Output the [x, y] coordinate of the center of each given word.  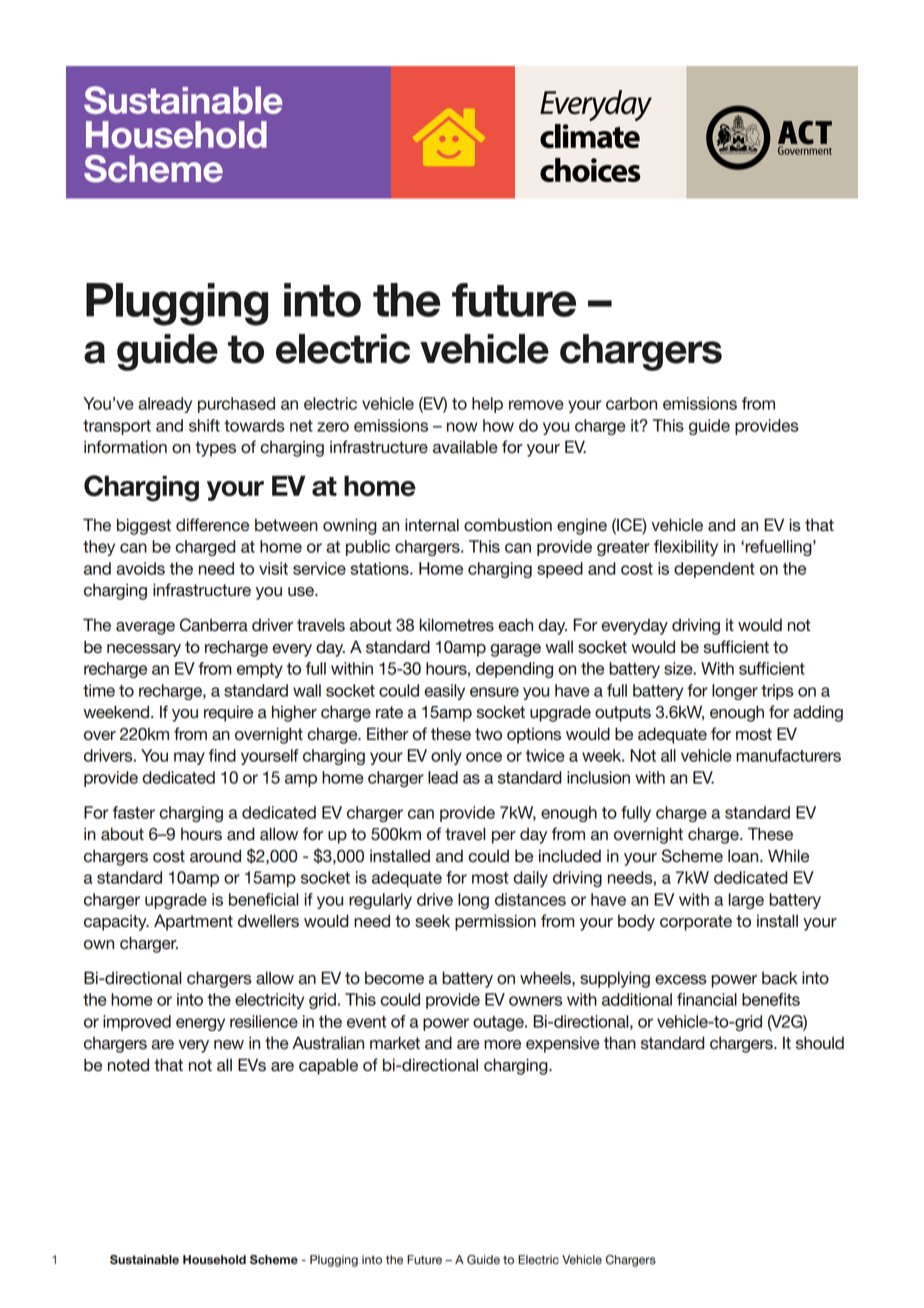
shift [204, 425]
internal [432, 525]
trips [777, 692]
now [462, 427]
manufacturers [788, 755]
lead [443, 777]
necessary [144, 650]
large [746, 901]
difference [212, 525]
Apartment [193, 922]
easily [444, 692]
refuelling [780, 548]
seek [432, 921]
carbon [631, 403]
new [229, 1045]
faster [134, 812]
